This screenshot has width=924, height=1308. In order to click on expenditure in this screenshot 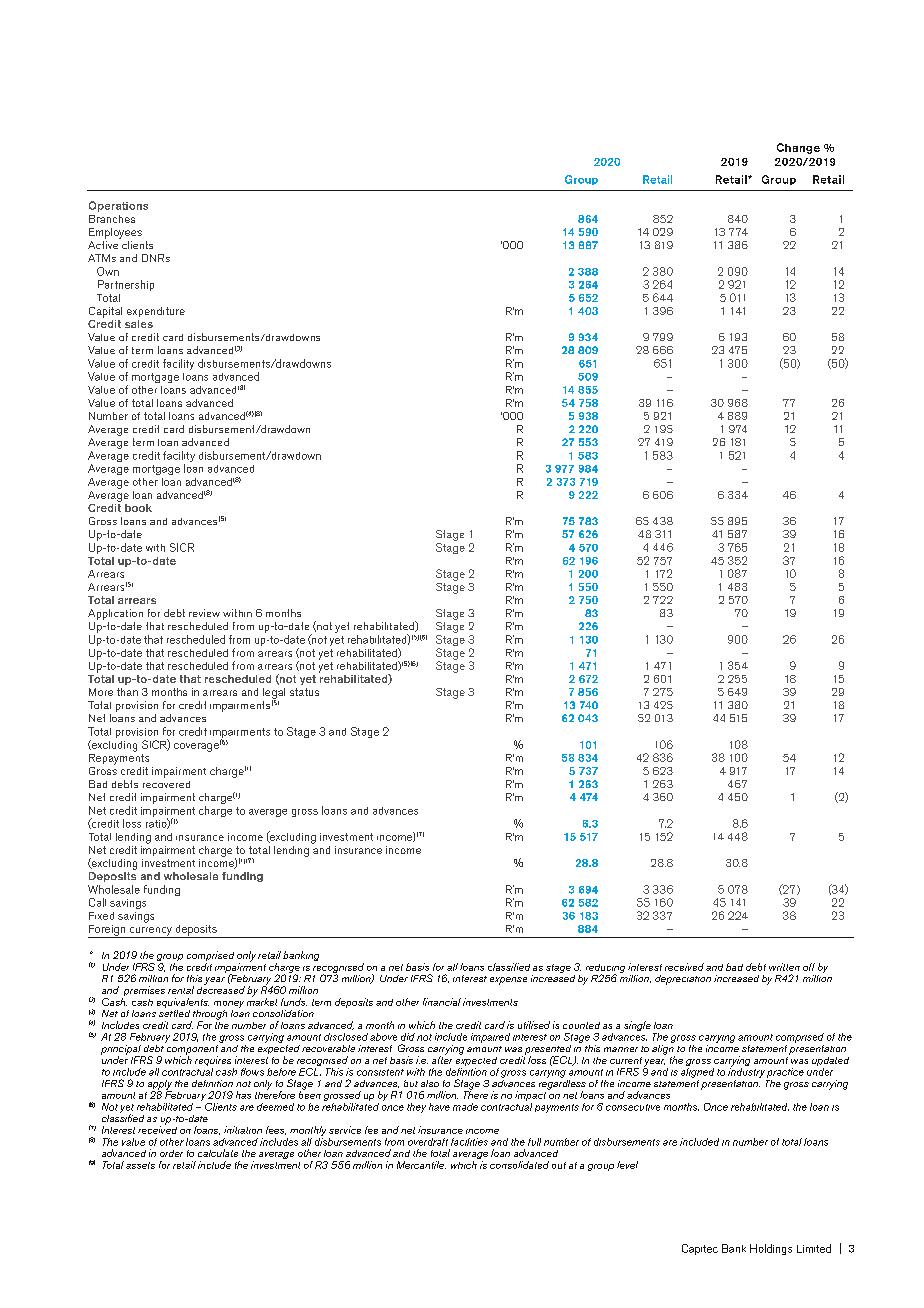, I will do `click(156, 312)`.
